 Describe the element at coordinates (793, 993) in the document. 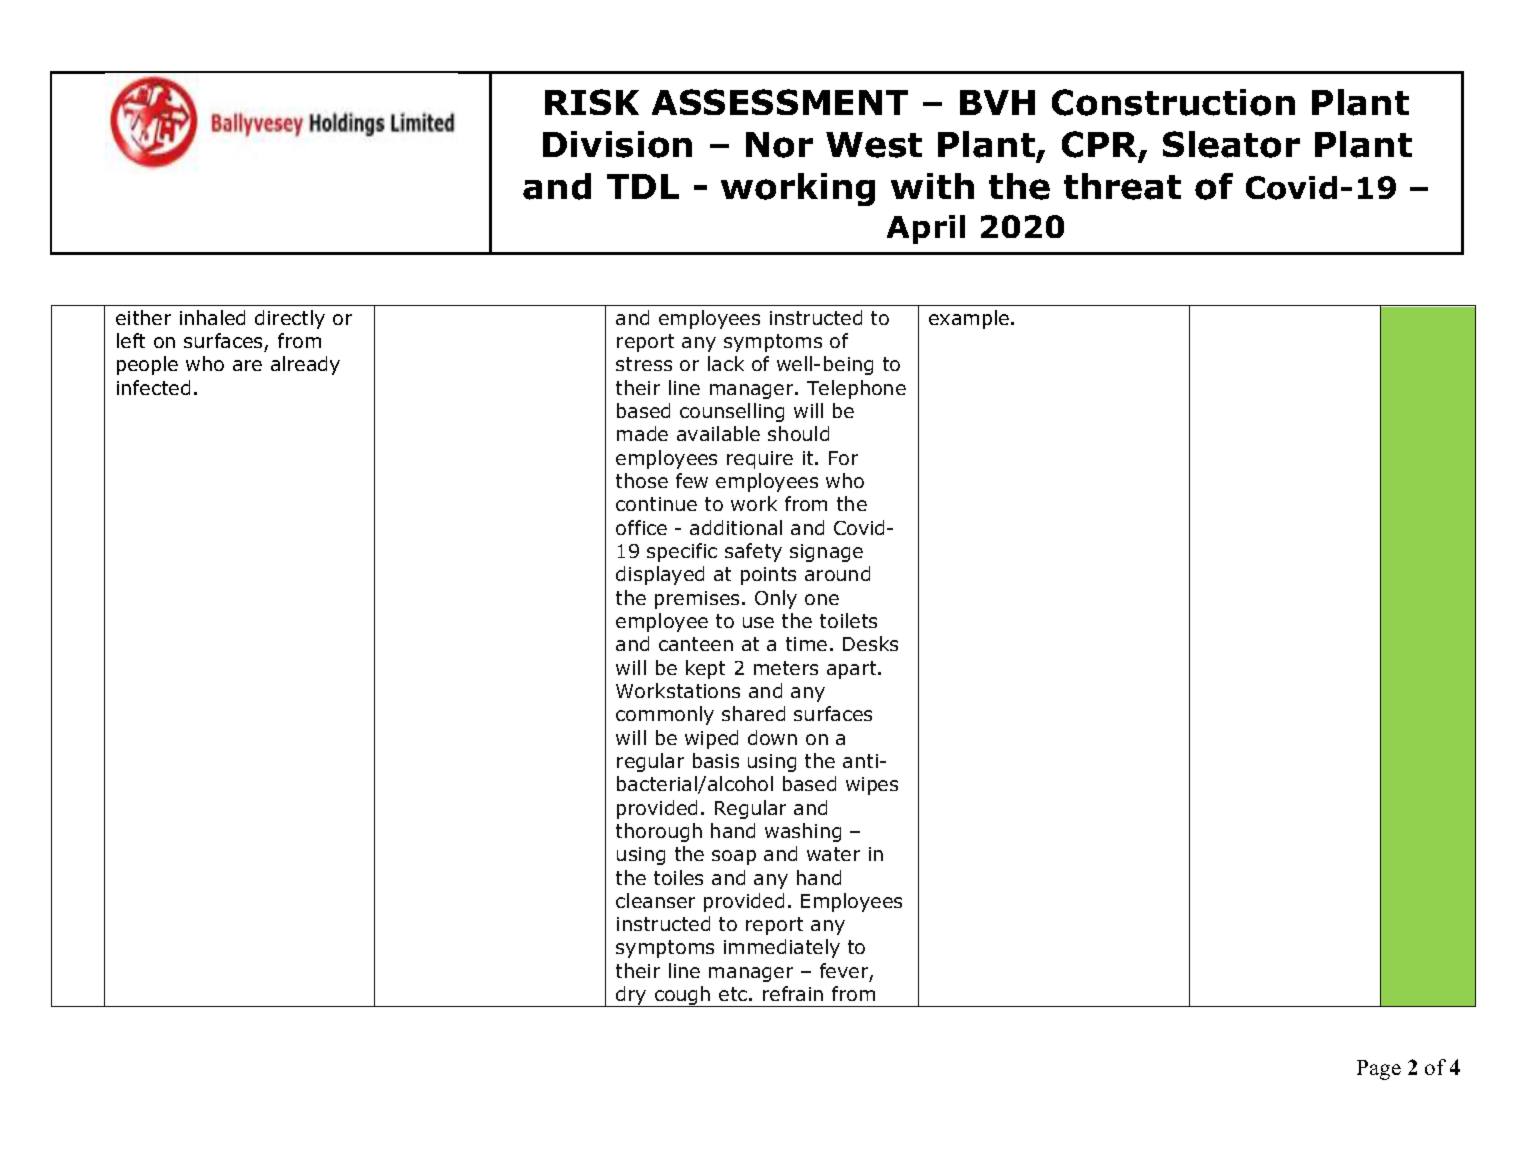

I see `refrain` at that location.
